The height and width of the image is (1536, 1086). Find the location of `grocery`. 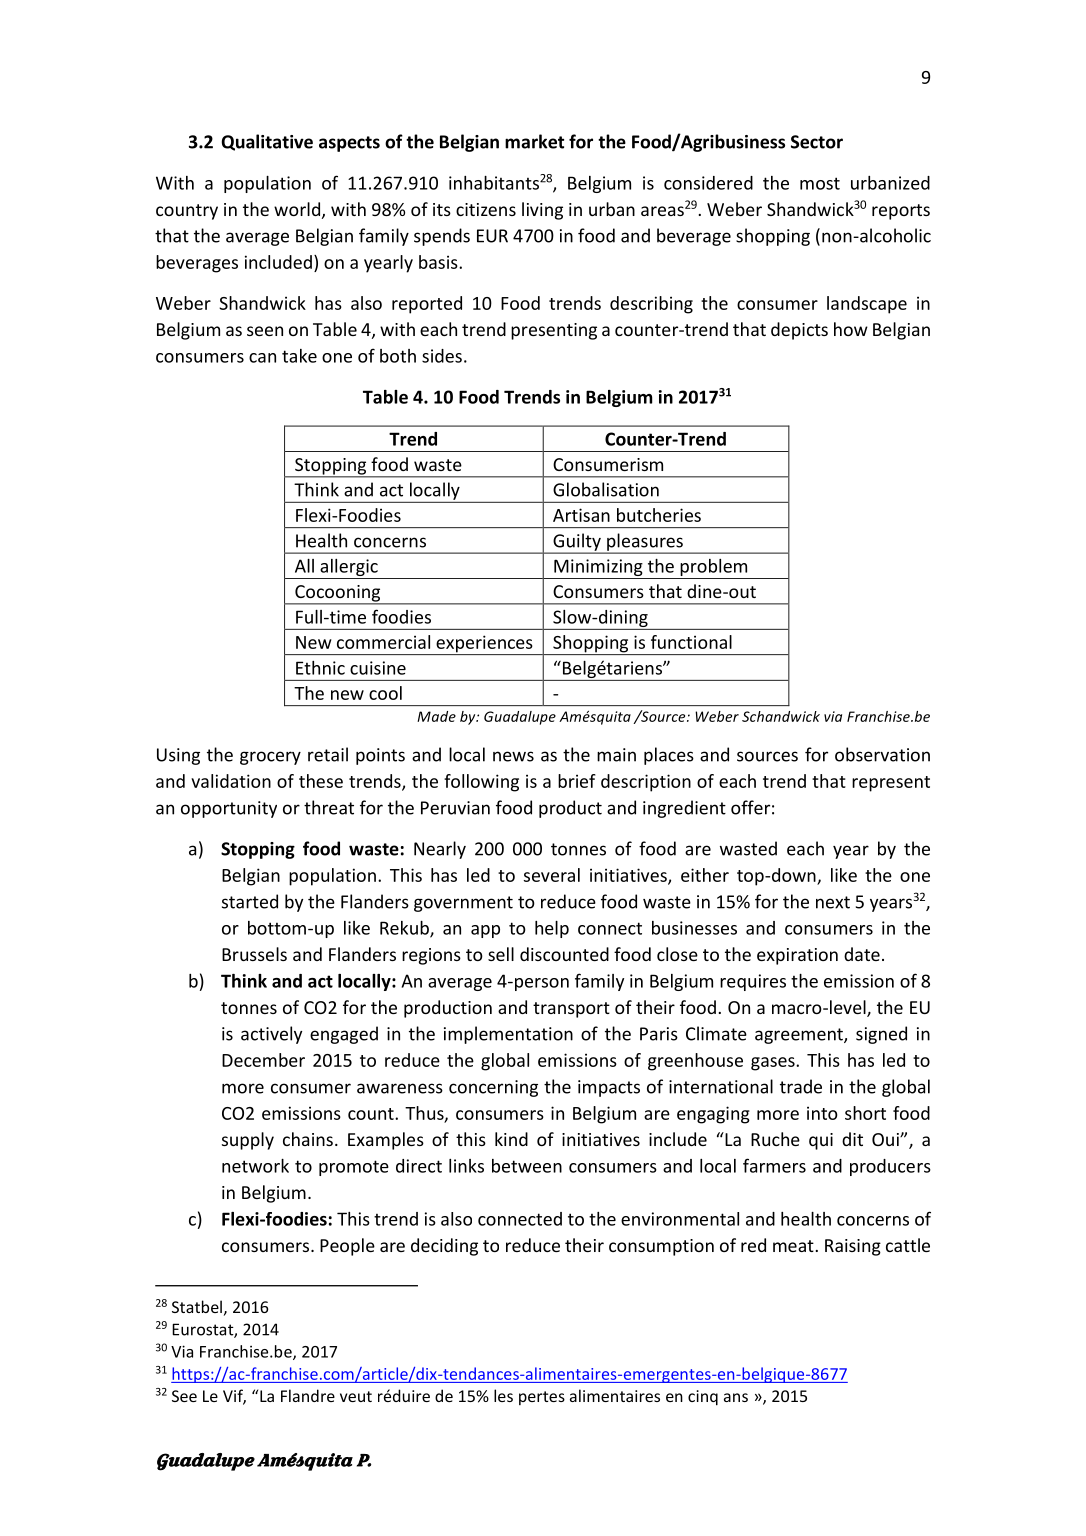

grocery is located at coordinates (270, 758).
